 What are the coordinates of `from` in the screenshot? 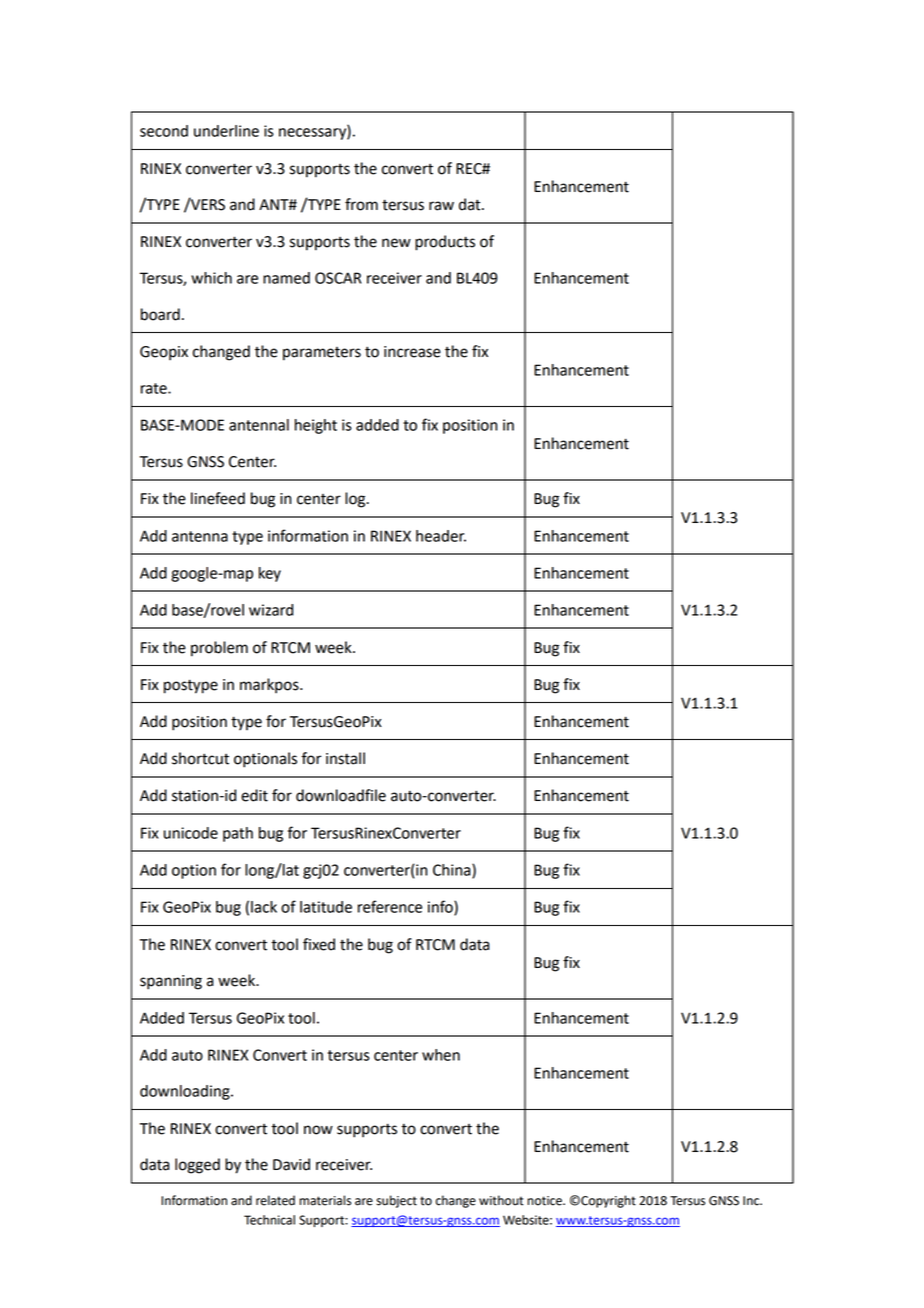 It's located at (361, 204).
